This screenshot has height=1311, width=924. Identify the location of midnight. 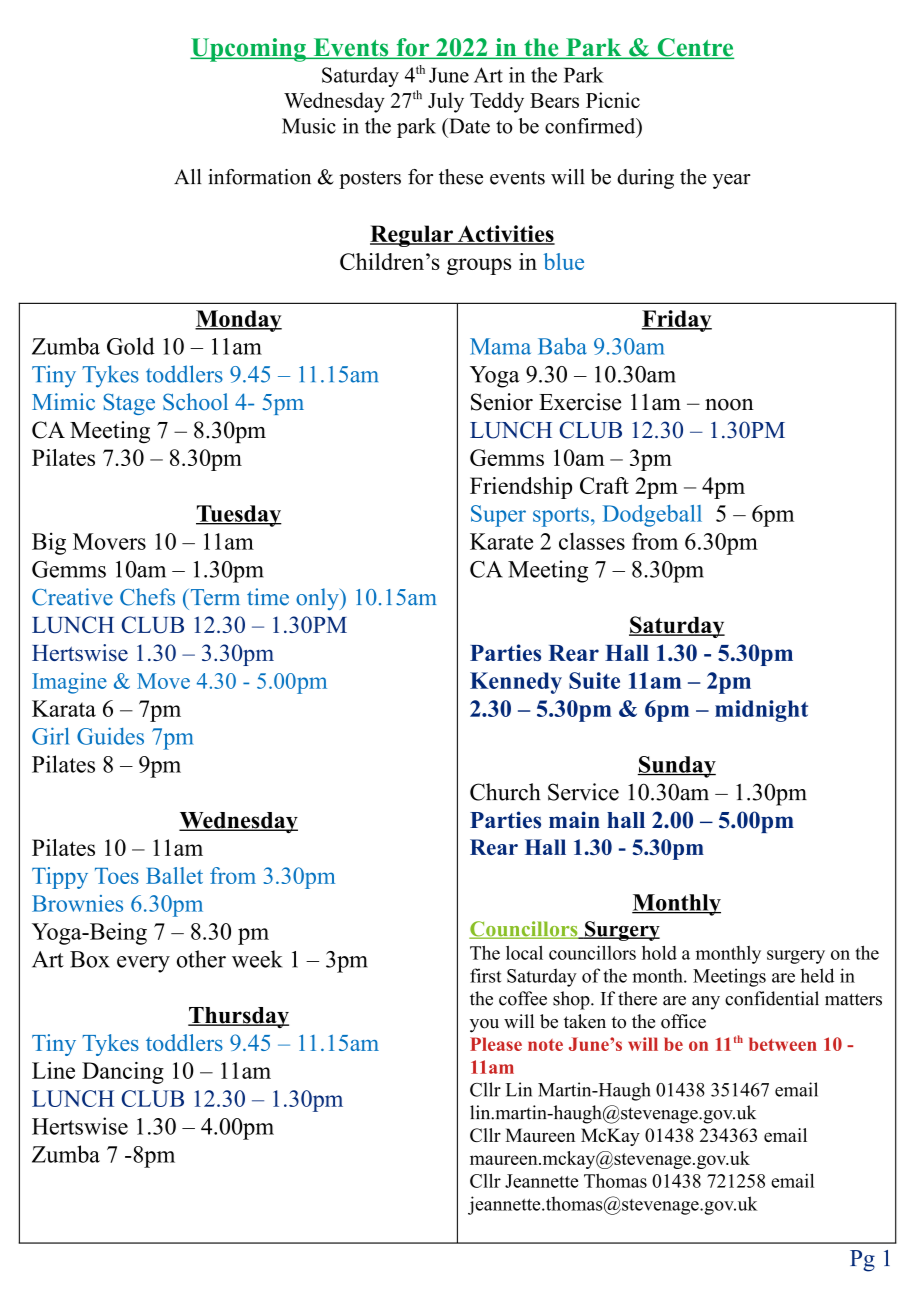
(761, 711).
